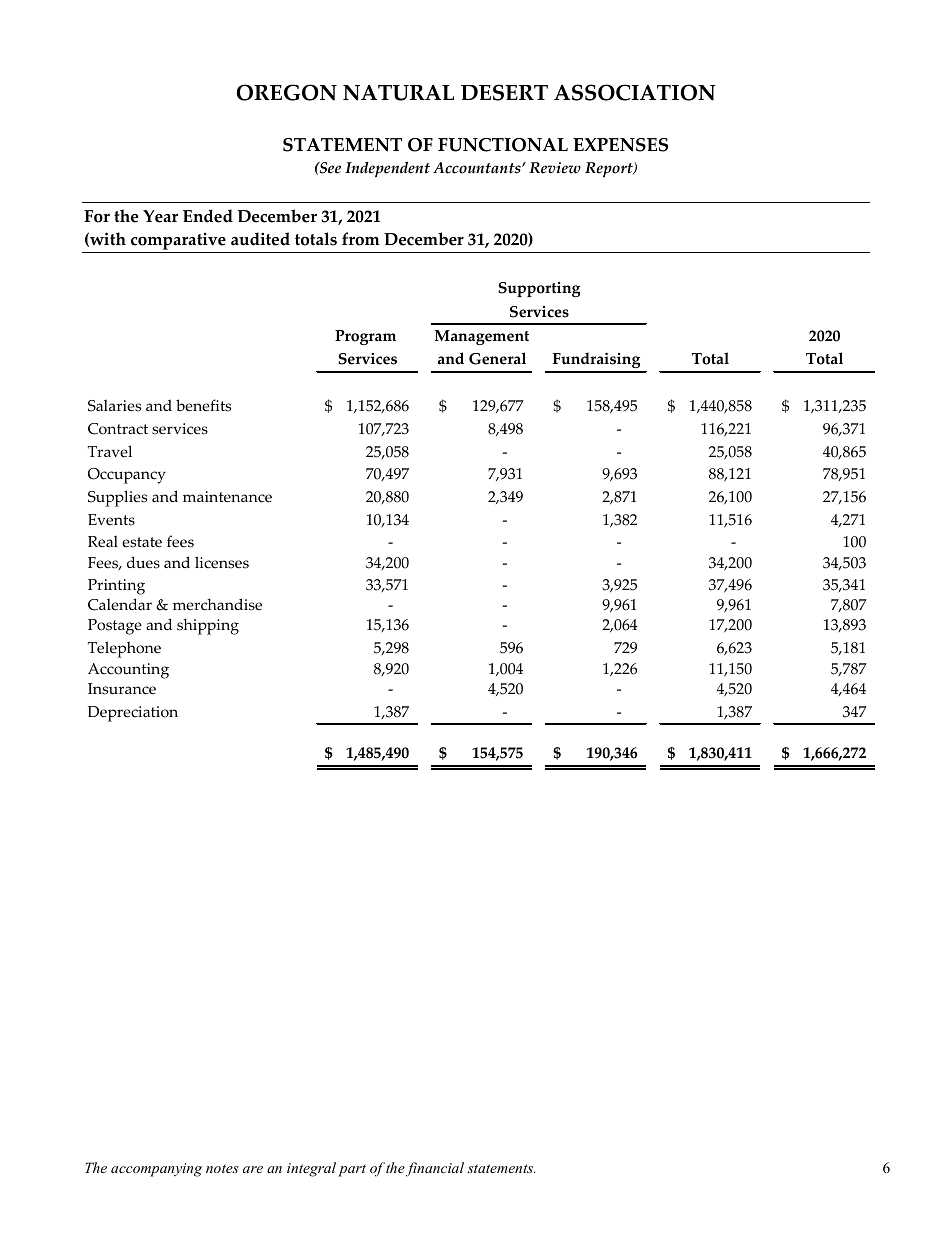 The width and height of the document is (952, 1233). What do you see at coordinates (133, 714) in the document?
I see `Depreciation` at bounding box center [133, 714].
